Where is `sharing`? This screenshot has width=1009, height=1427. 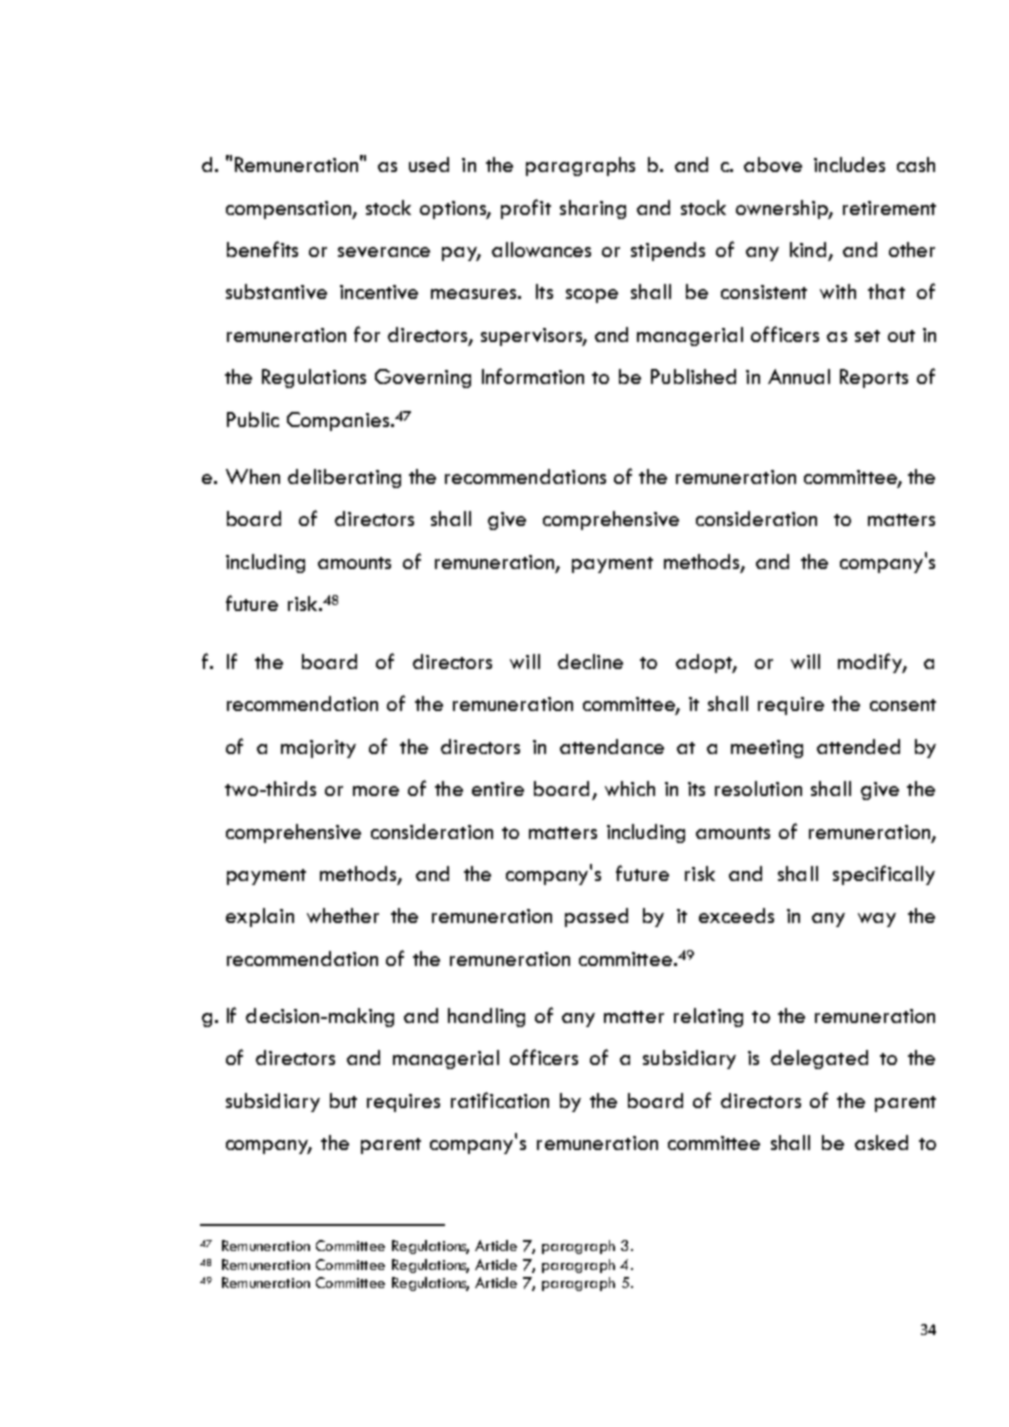
sharing is located at coordinates (593, 209).
